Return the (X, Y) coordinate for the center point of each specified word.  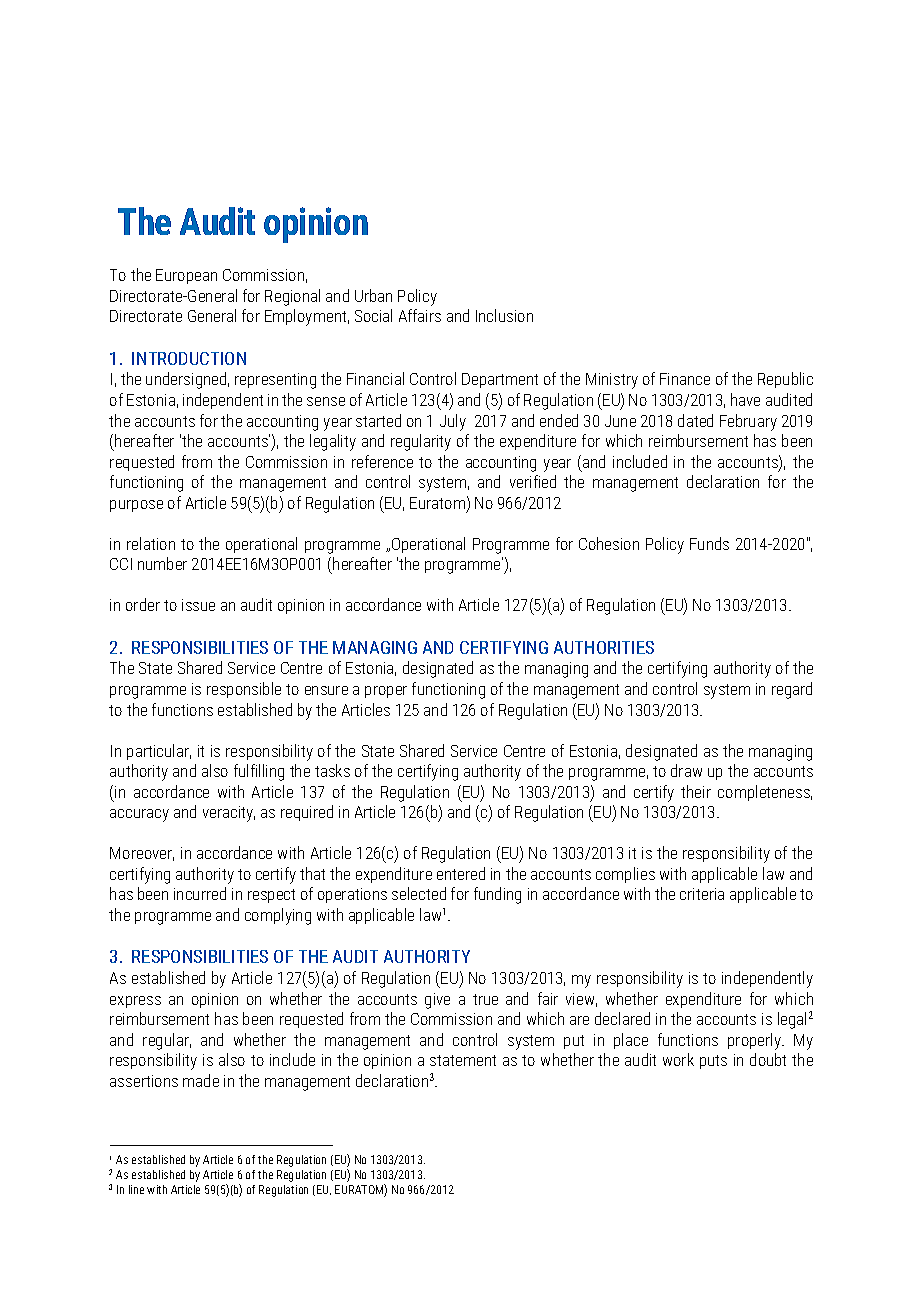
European (186, 276)
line (136, 1189)
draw (686, 770)
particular (159, 752)
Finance (685, 379)
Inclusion (504, 315)
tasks (332, 770)
